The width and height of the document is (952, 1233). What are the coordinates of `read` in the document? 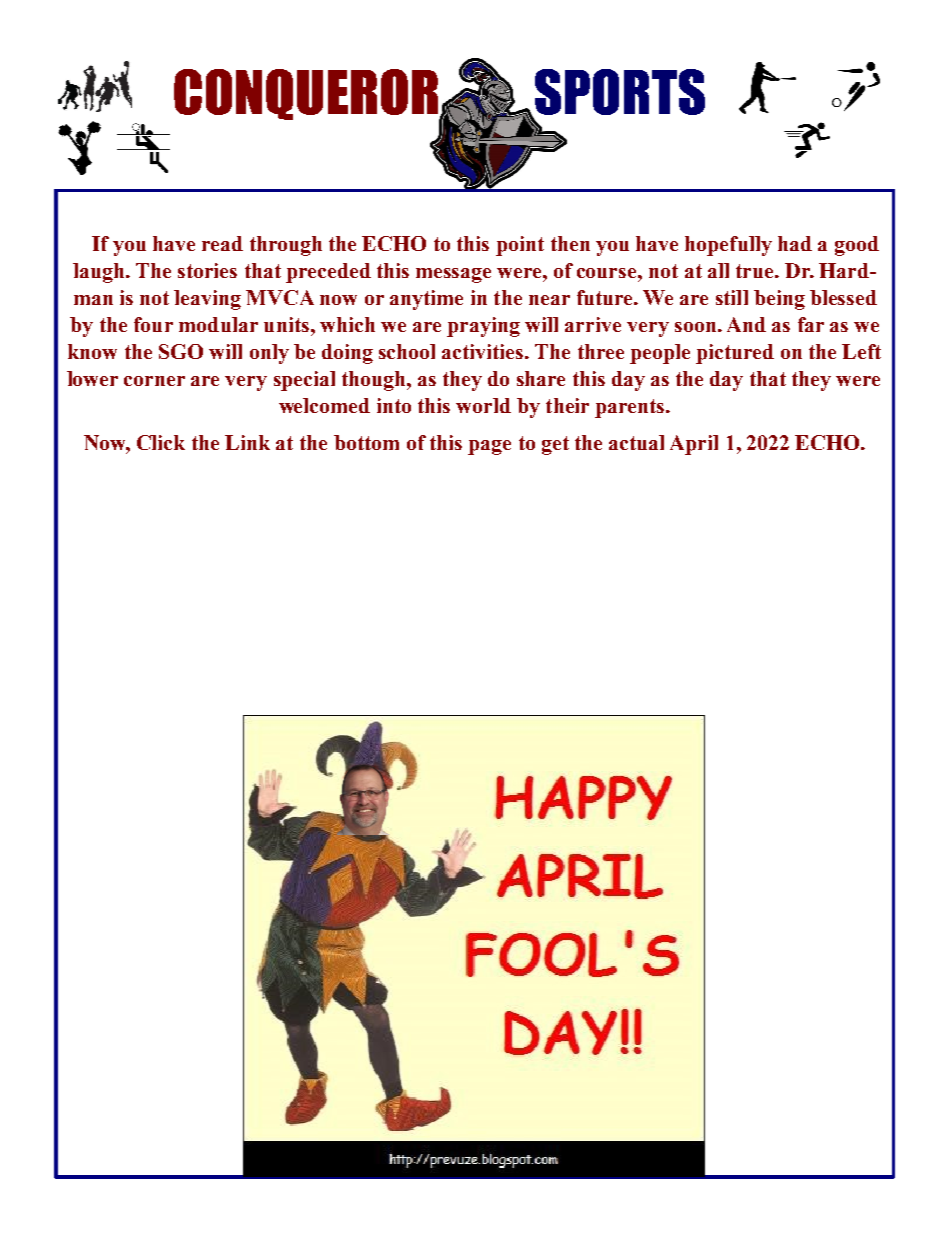 It's located at (222, 243).
